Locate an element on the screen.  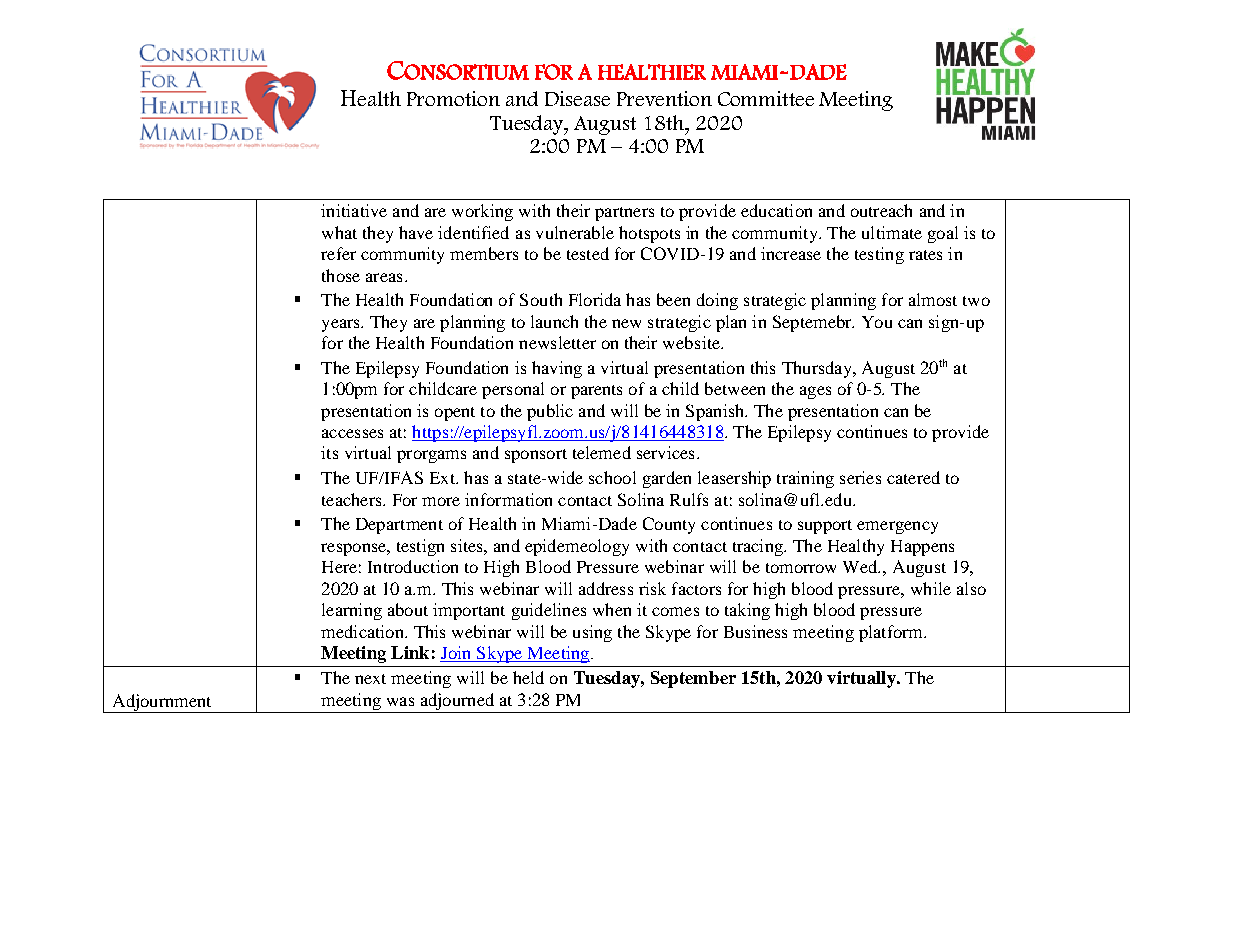
refer is located at coordinates (338, 253).
